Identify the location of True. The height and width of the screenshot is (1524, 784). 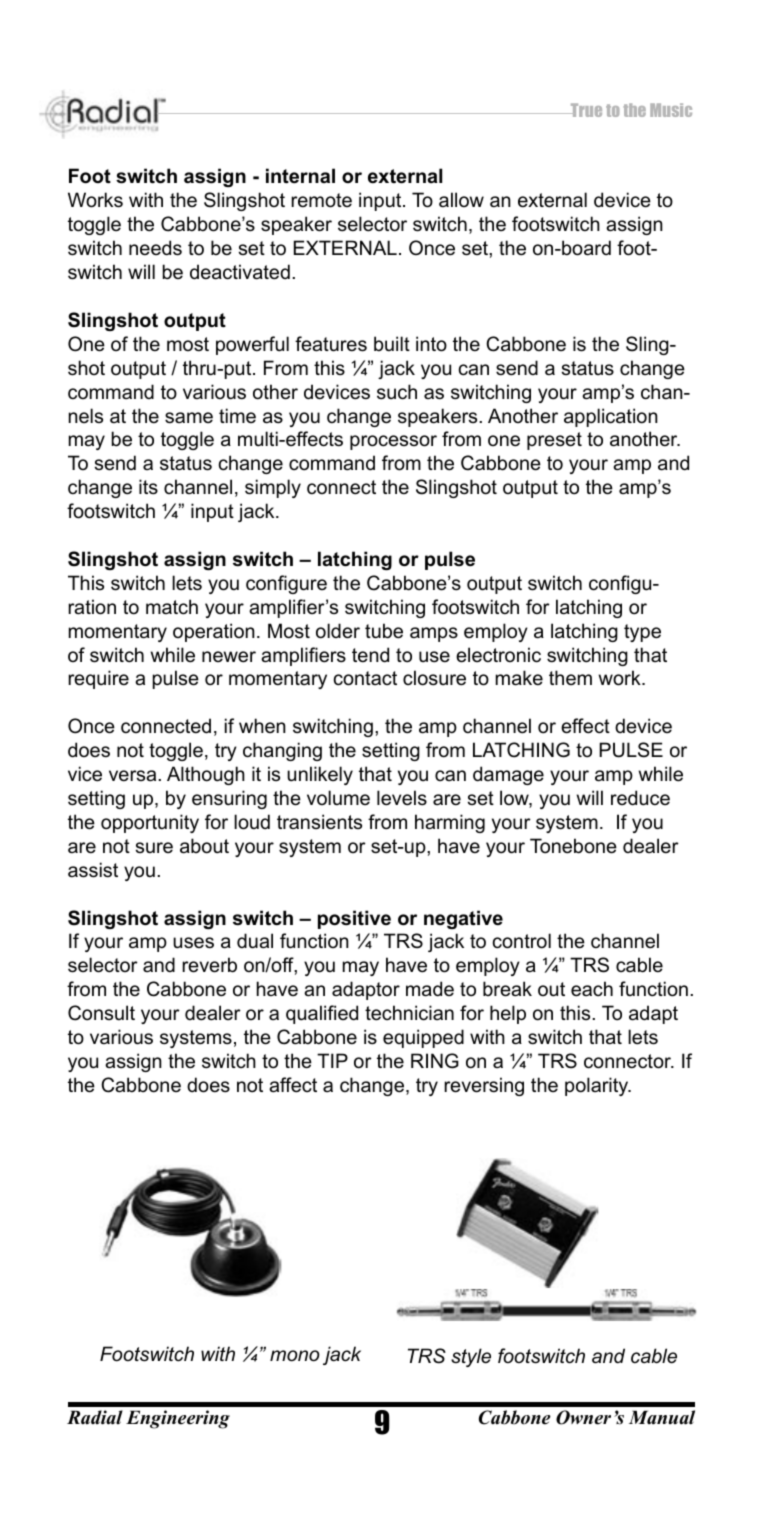
(585, 110).
